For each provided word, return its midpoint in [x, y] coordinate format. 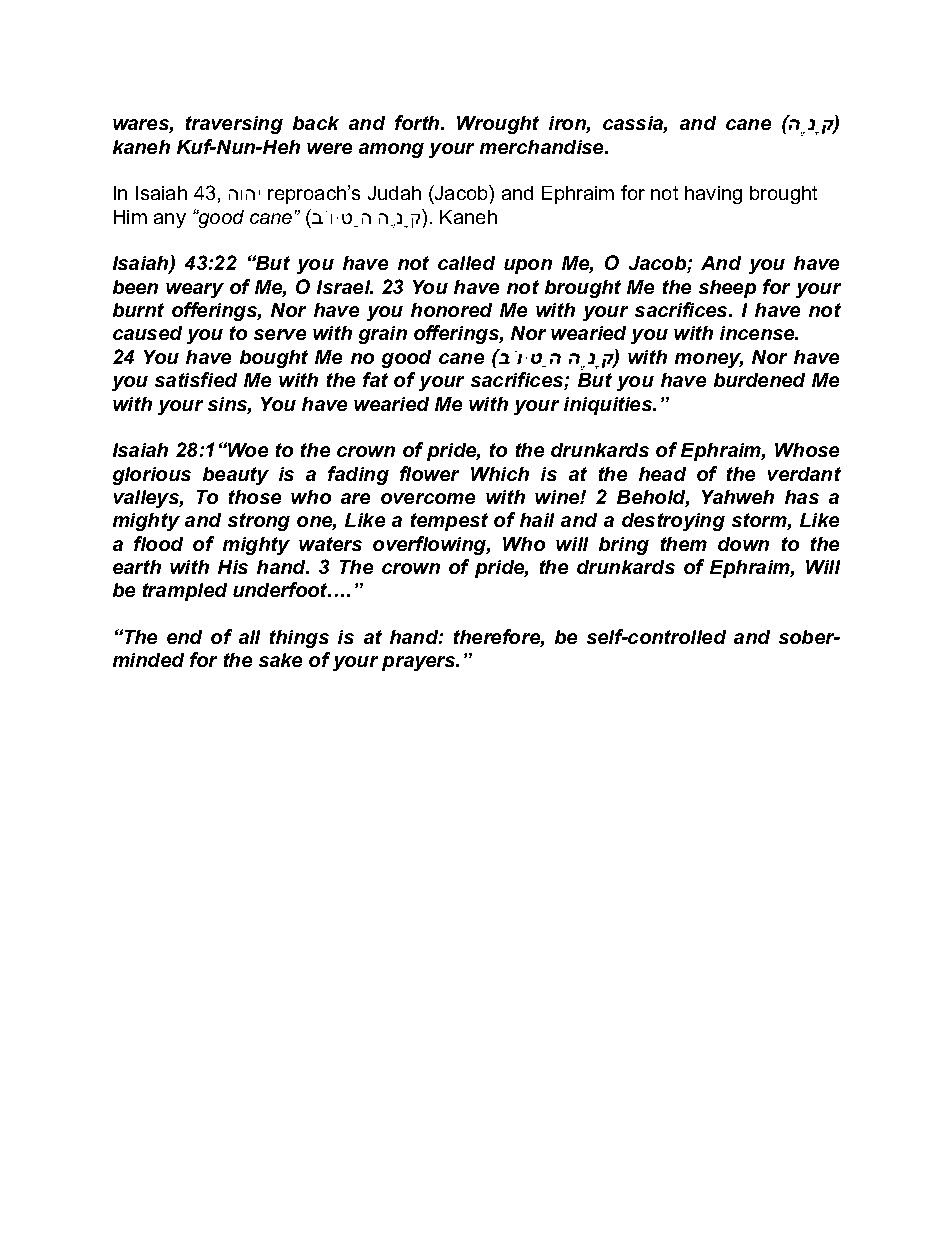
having [713, 195]
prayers [420, 663]
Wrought [498, 125]
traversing [234, 125]
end [184, 637]
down [743, 544]
